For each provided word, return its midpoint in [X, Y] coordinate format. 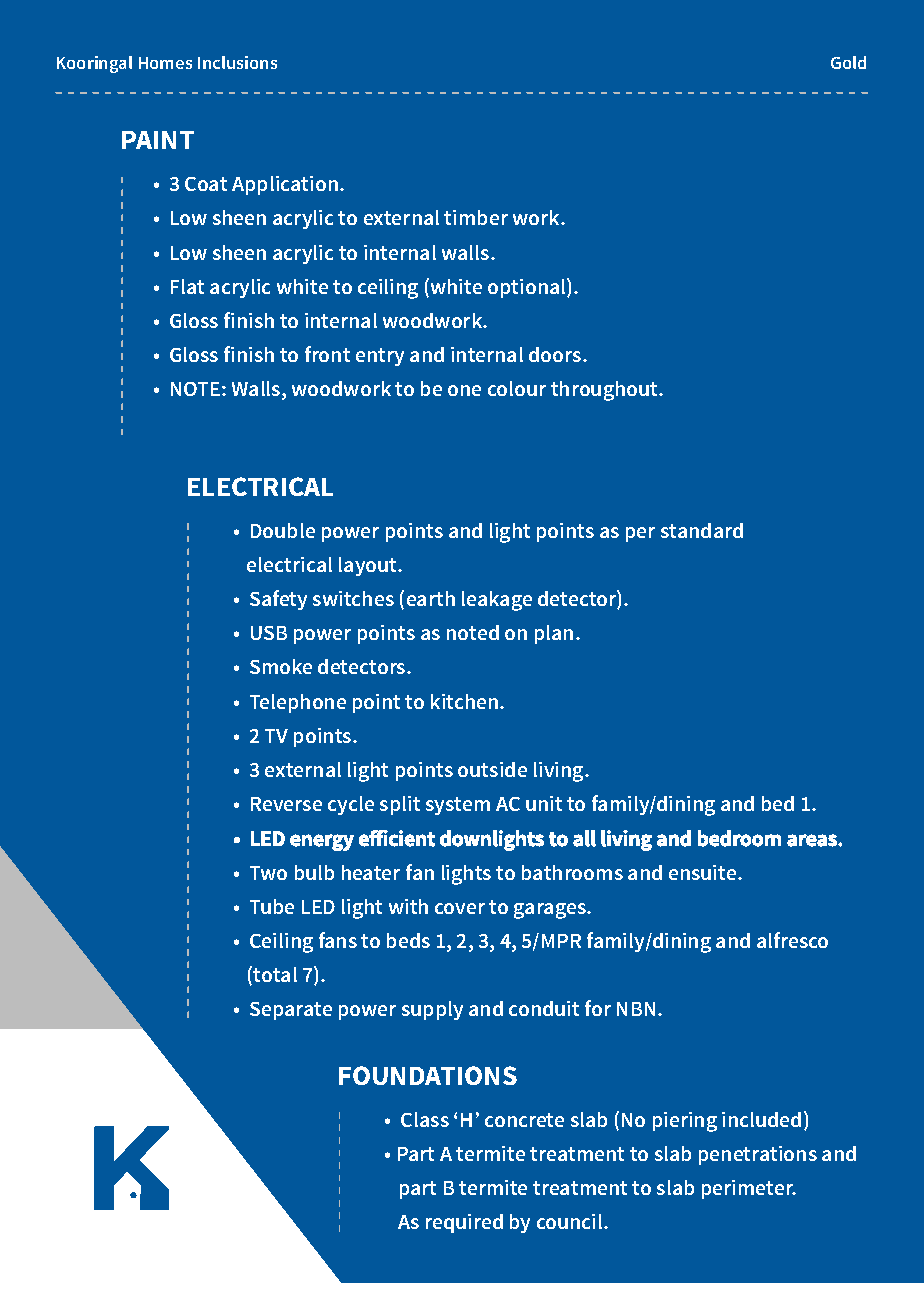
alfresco [792, 940]
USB [269, 633]
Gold [848, 62]
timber [476, 217]
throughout [605, 391]
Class [425, 1119]
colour [517, 388]
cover [460, 908]
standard [702, 530]
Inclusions [237, 62]
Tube [272, 906]
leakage [497, 601]
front [327, 354]
